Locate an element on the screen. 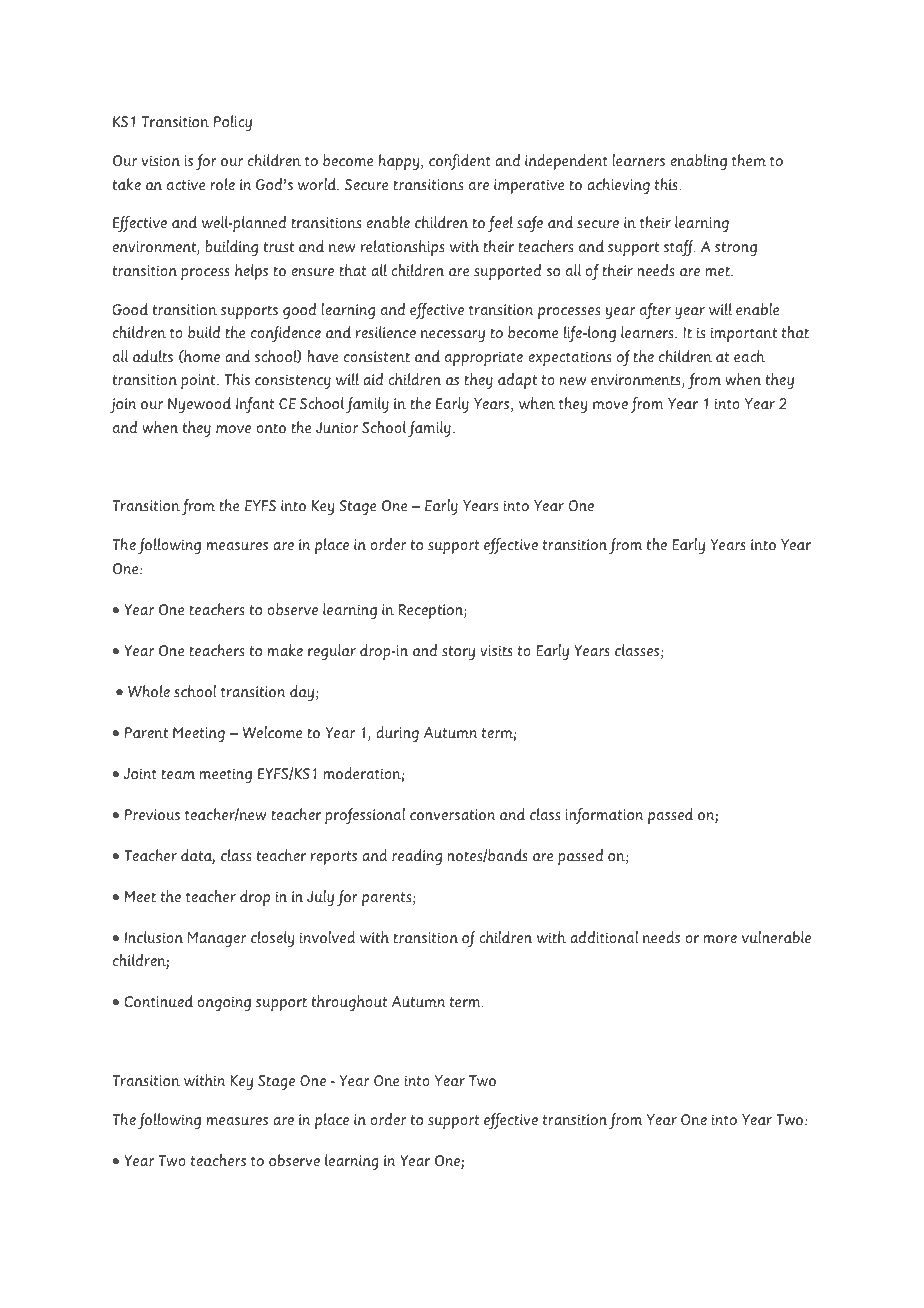 The height and width of the screenshot is (1308, 924). more is located at coordinates (720, 939).
